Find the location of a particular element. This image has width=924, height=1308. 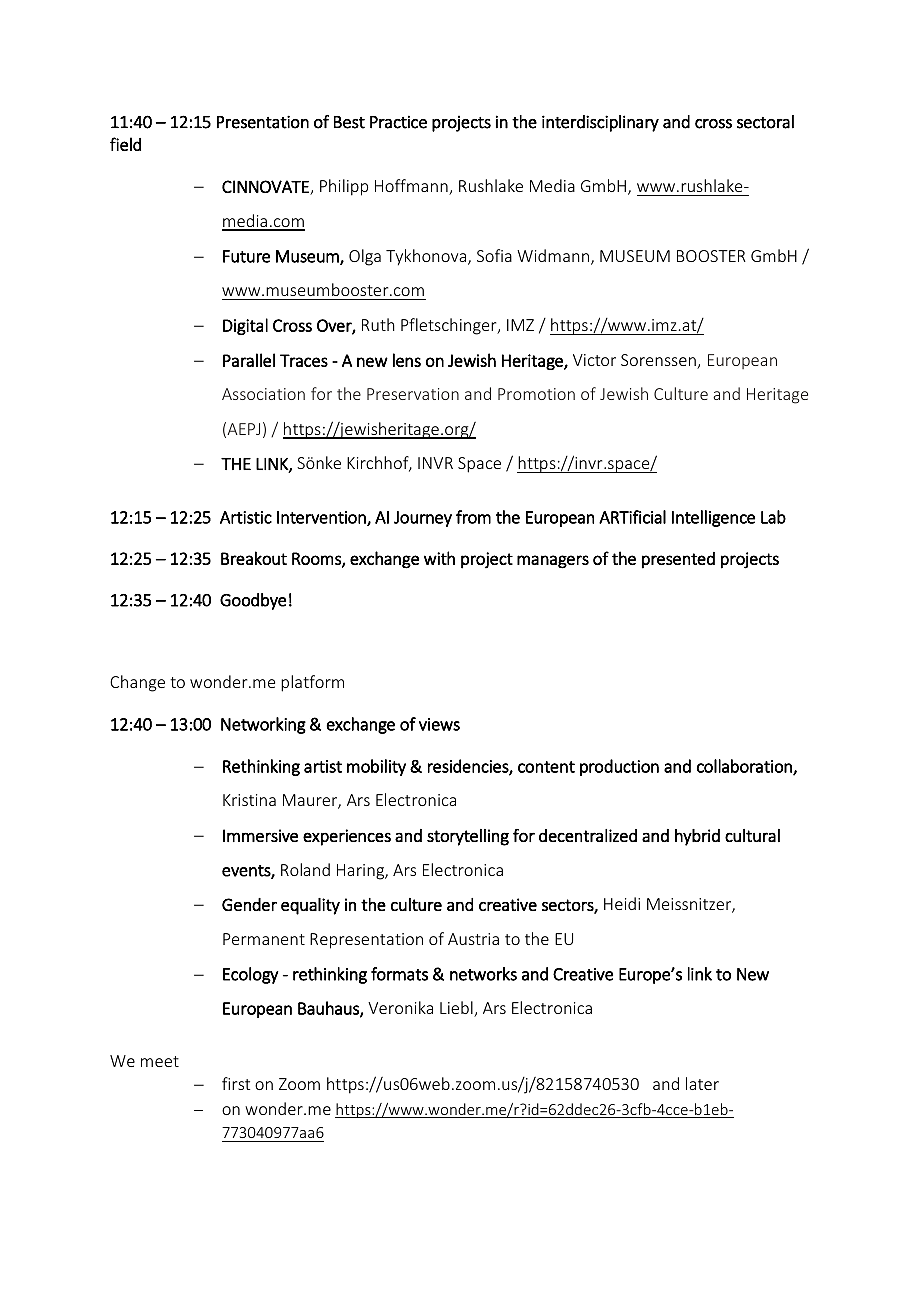

Intelligence is located at coordinates (713, 518).
